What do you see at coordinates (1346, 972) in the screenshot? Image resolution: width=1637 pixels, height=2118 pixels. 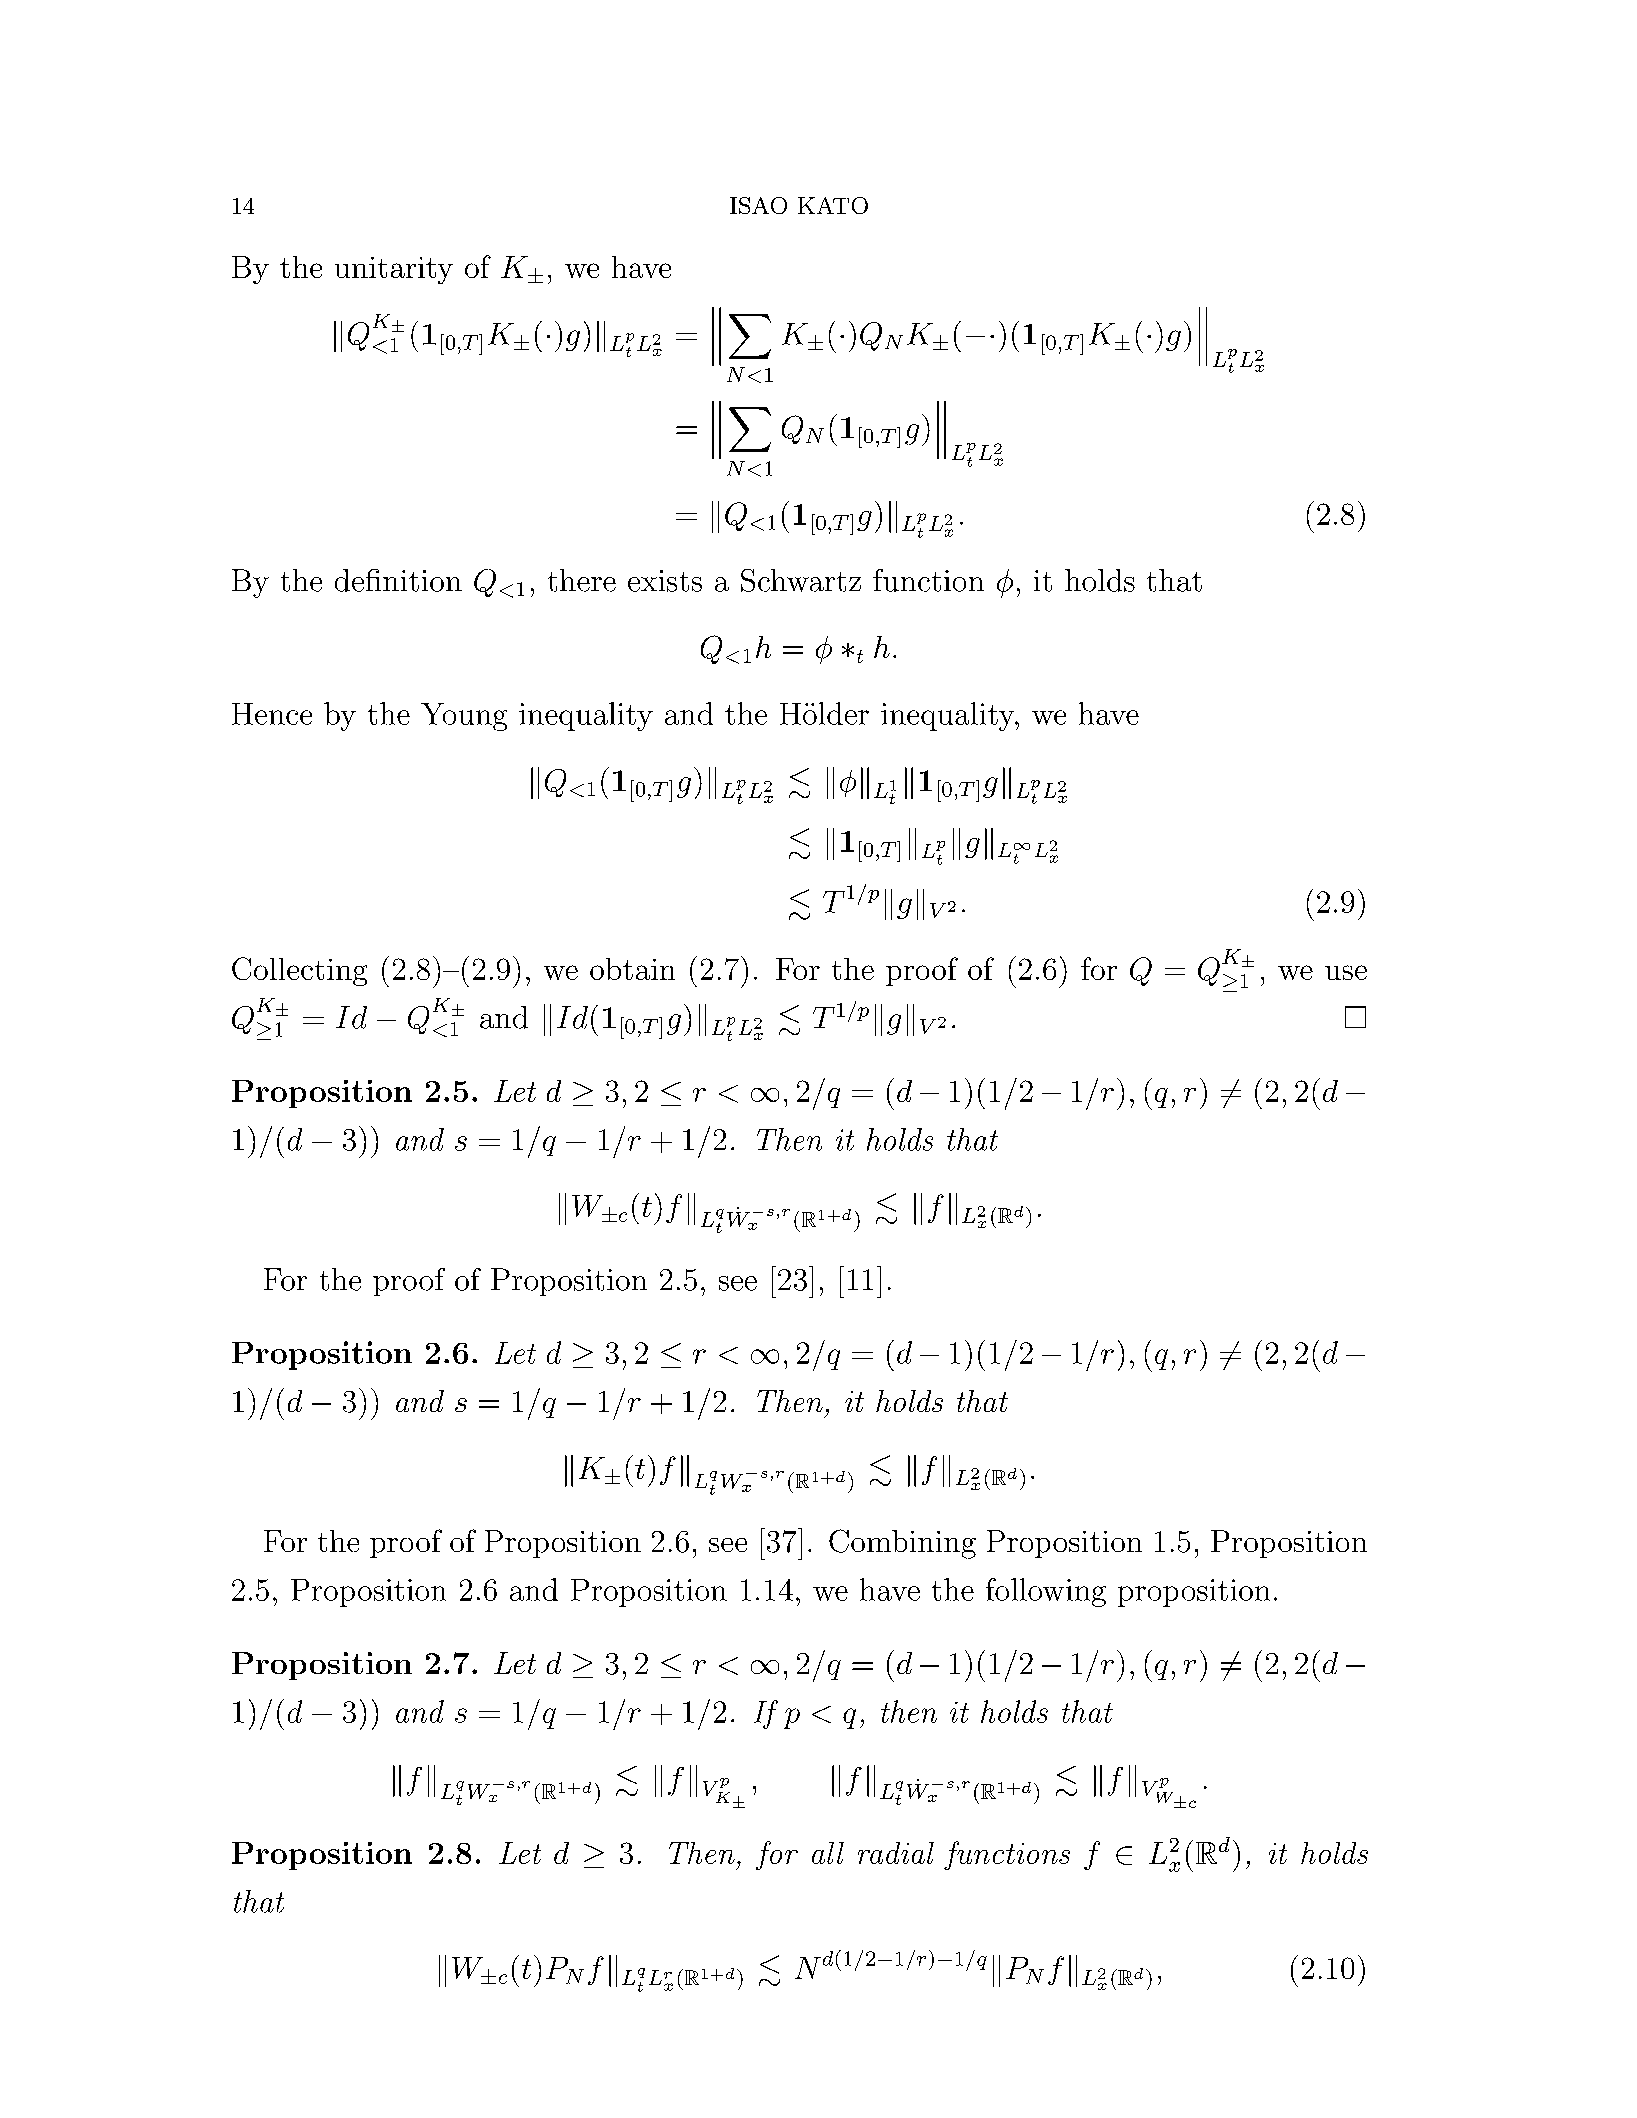 I see `use` at bounding box center [1346, 972].
